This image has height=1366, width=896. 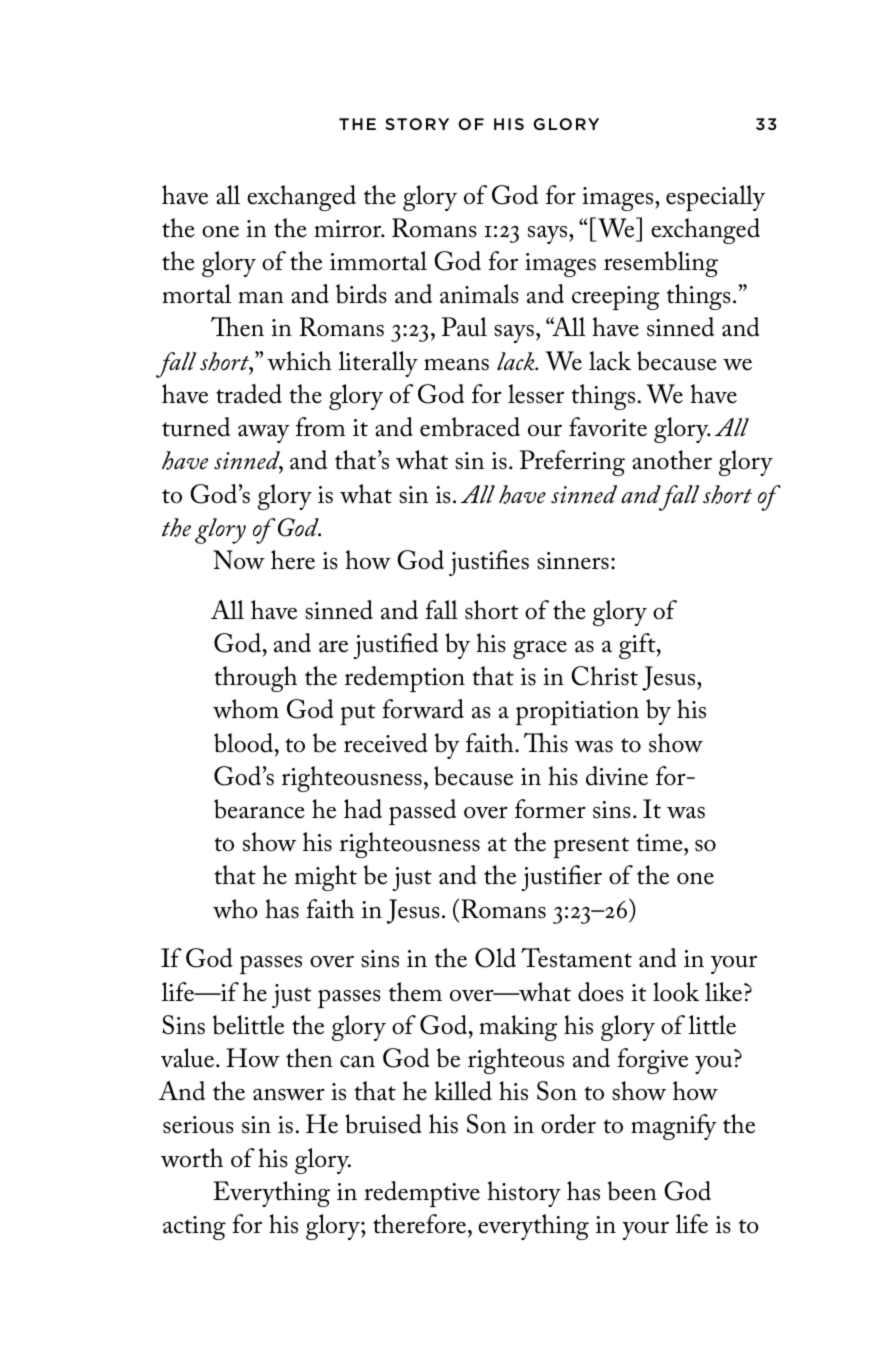 What do you see at coordinates (246, 709) in the image?
I see `whom` at bounding box center [246, 709].
